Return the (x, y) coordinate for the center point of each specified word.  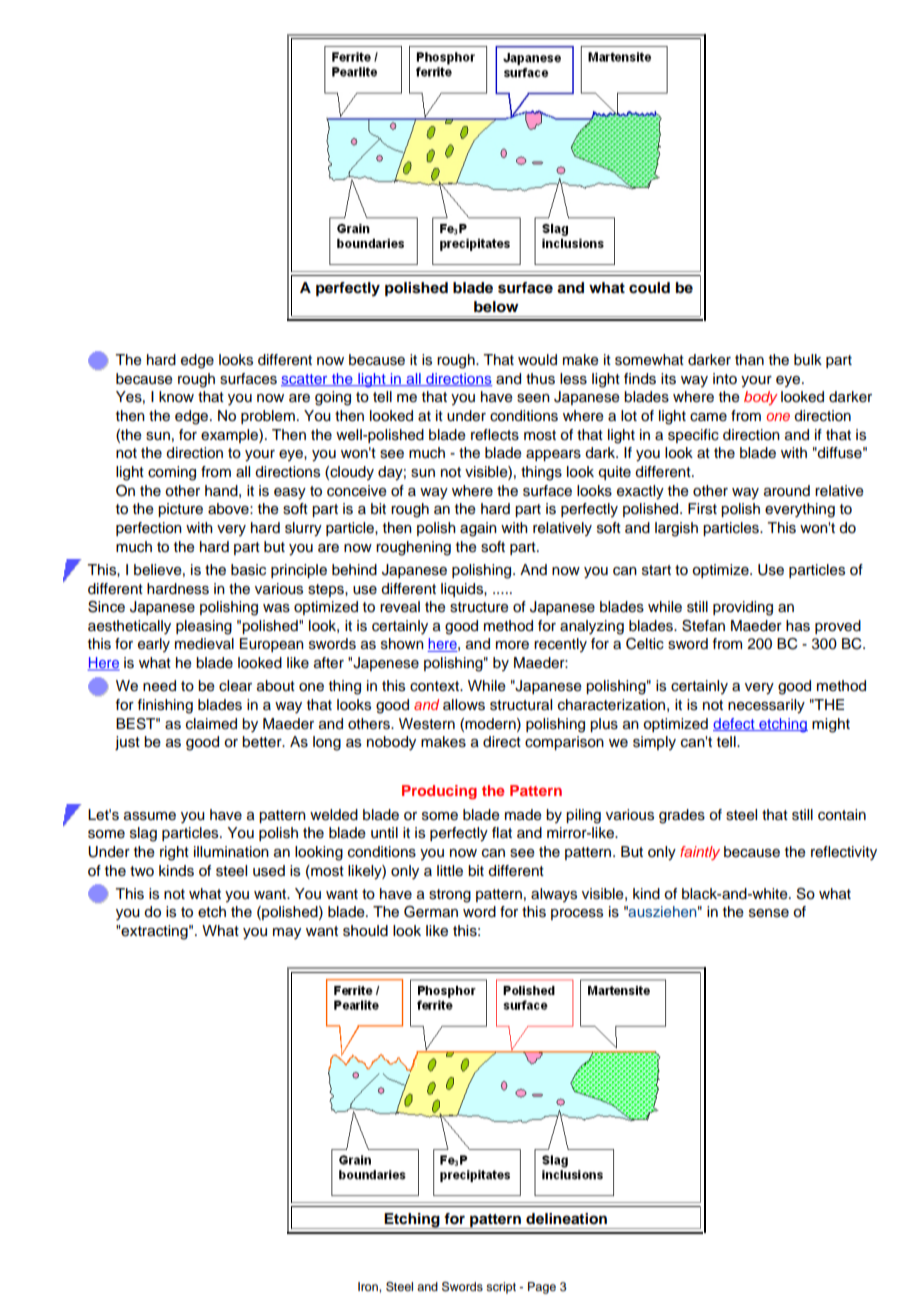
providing (743, 608)
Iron (369, 1286)
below (496, 306)
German (431, 912)
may (287, 934)
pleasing (204, 627)
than (749, 359)
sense (769, 913)
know (176, 396)
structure (479, 607)
